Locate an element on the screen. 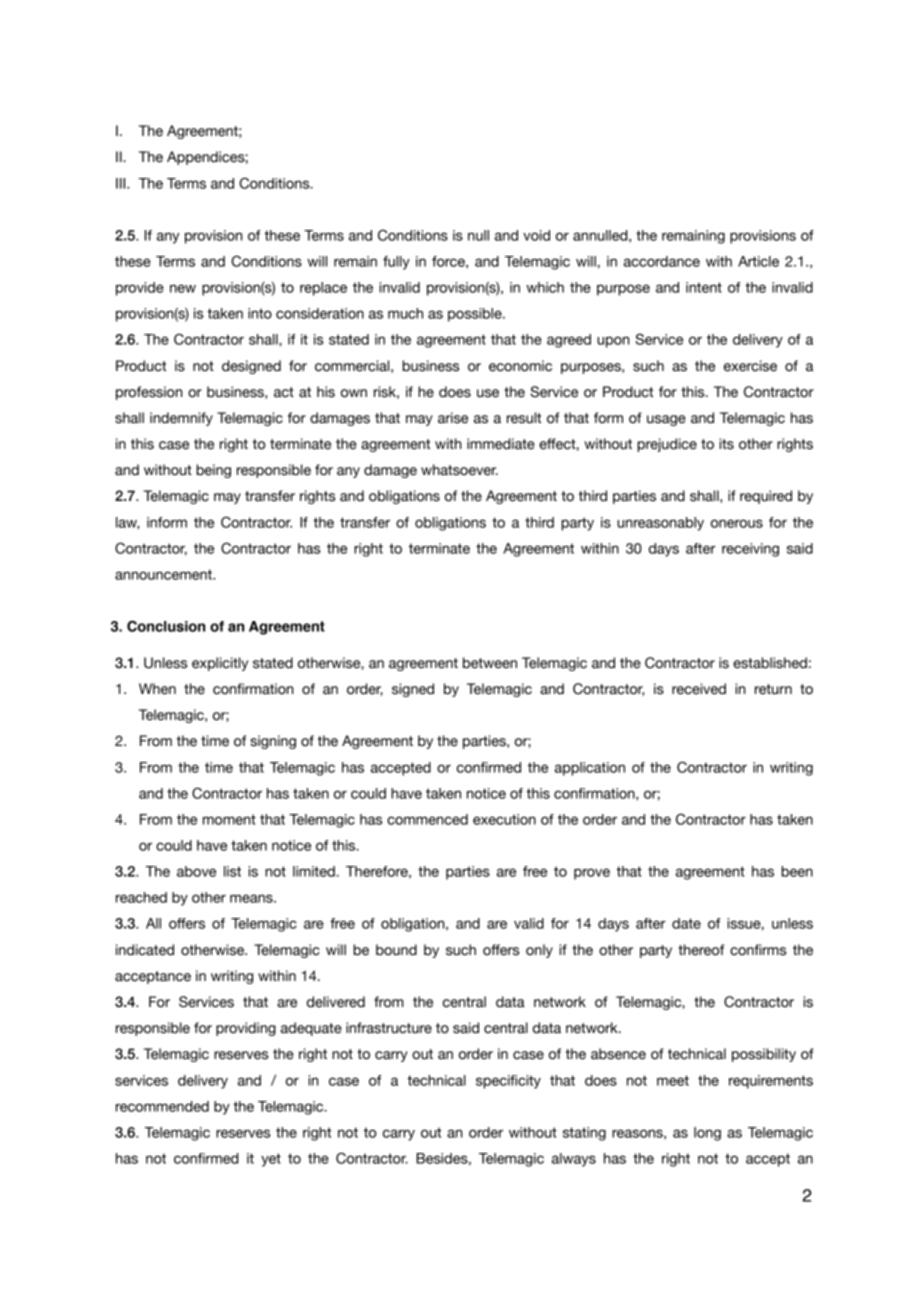 Image resolution: width=924 pixels, height=1308 pixels. explicitly is located at coordinates (220, 664).
